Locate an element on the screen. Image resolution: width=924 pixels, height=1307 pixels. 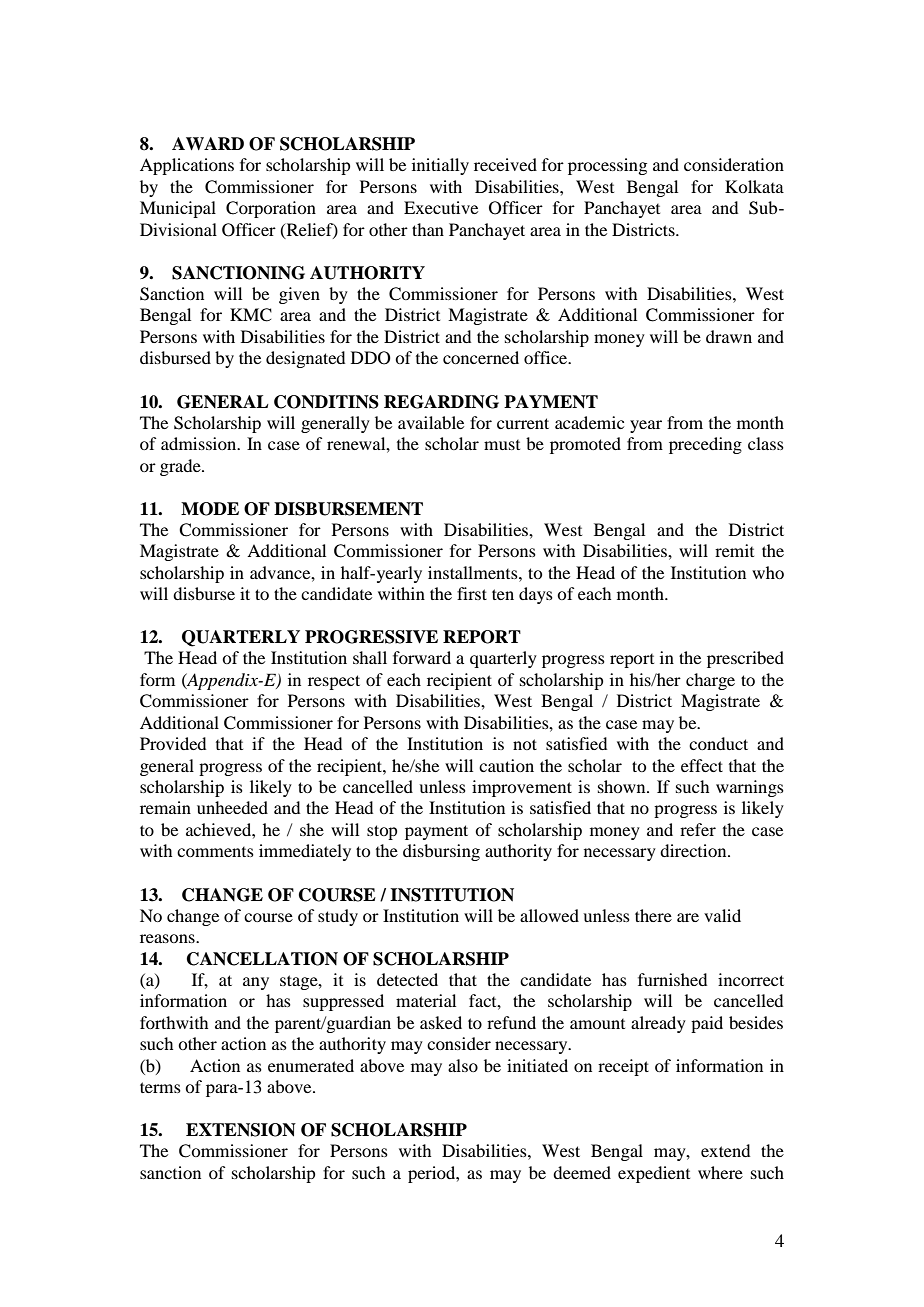
also is located at coordinates (463, 1065).
